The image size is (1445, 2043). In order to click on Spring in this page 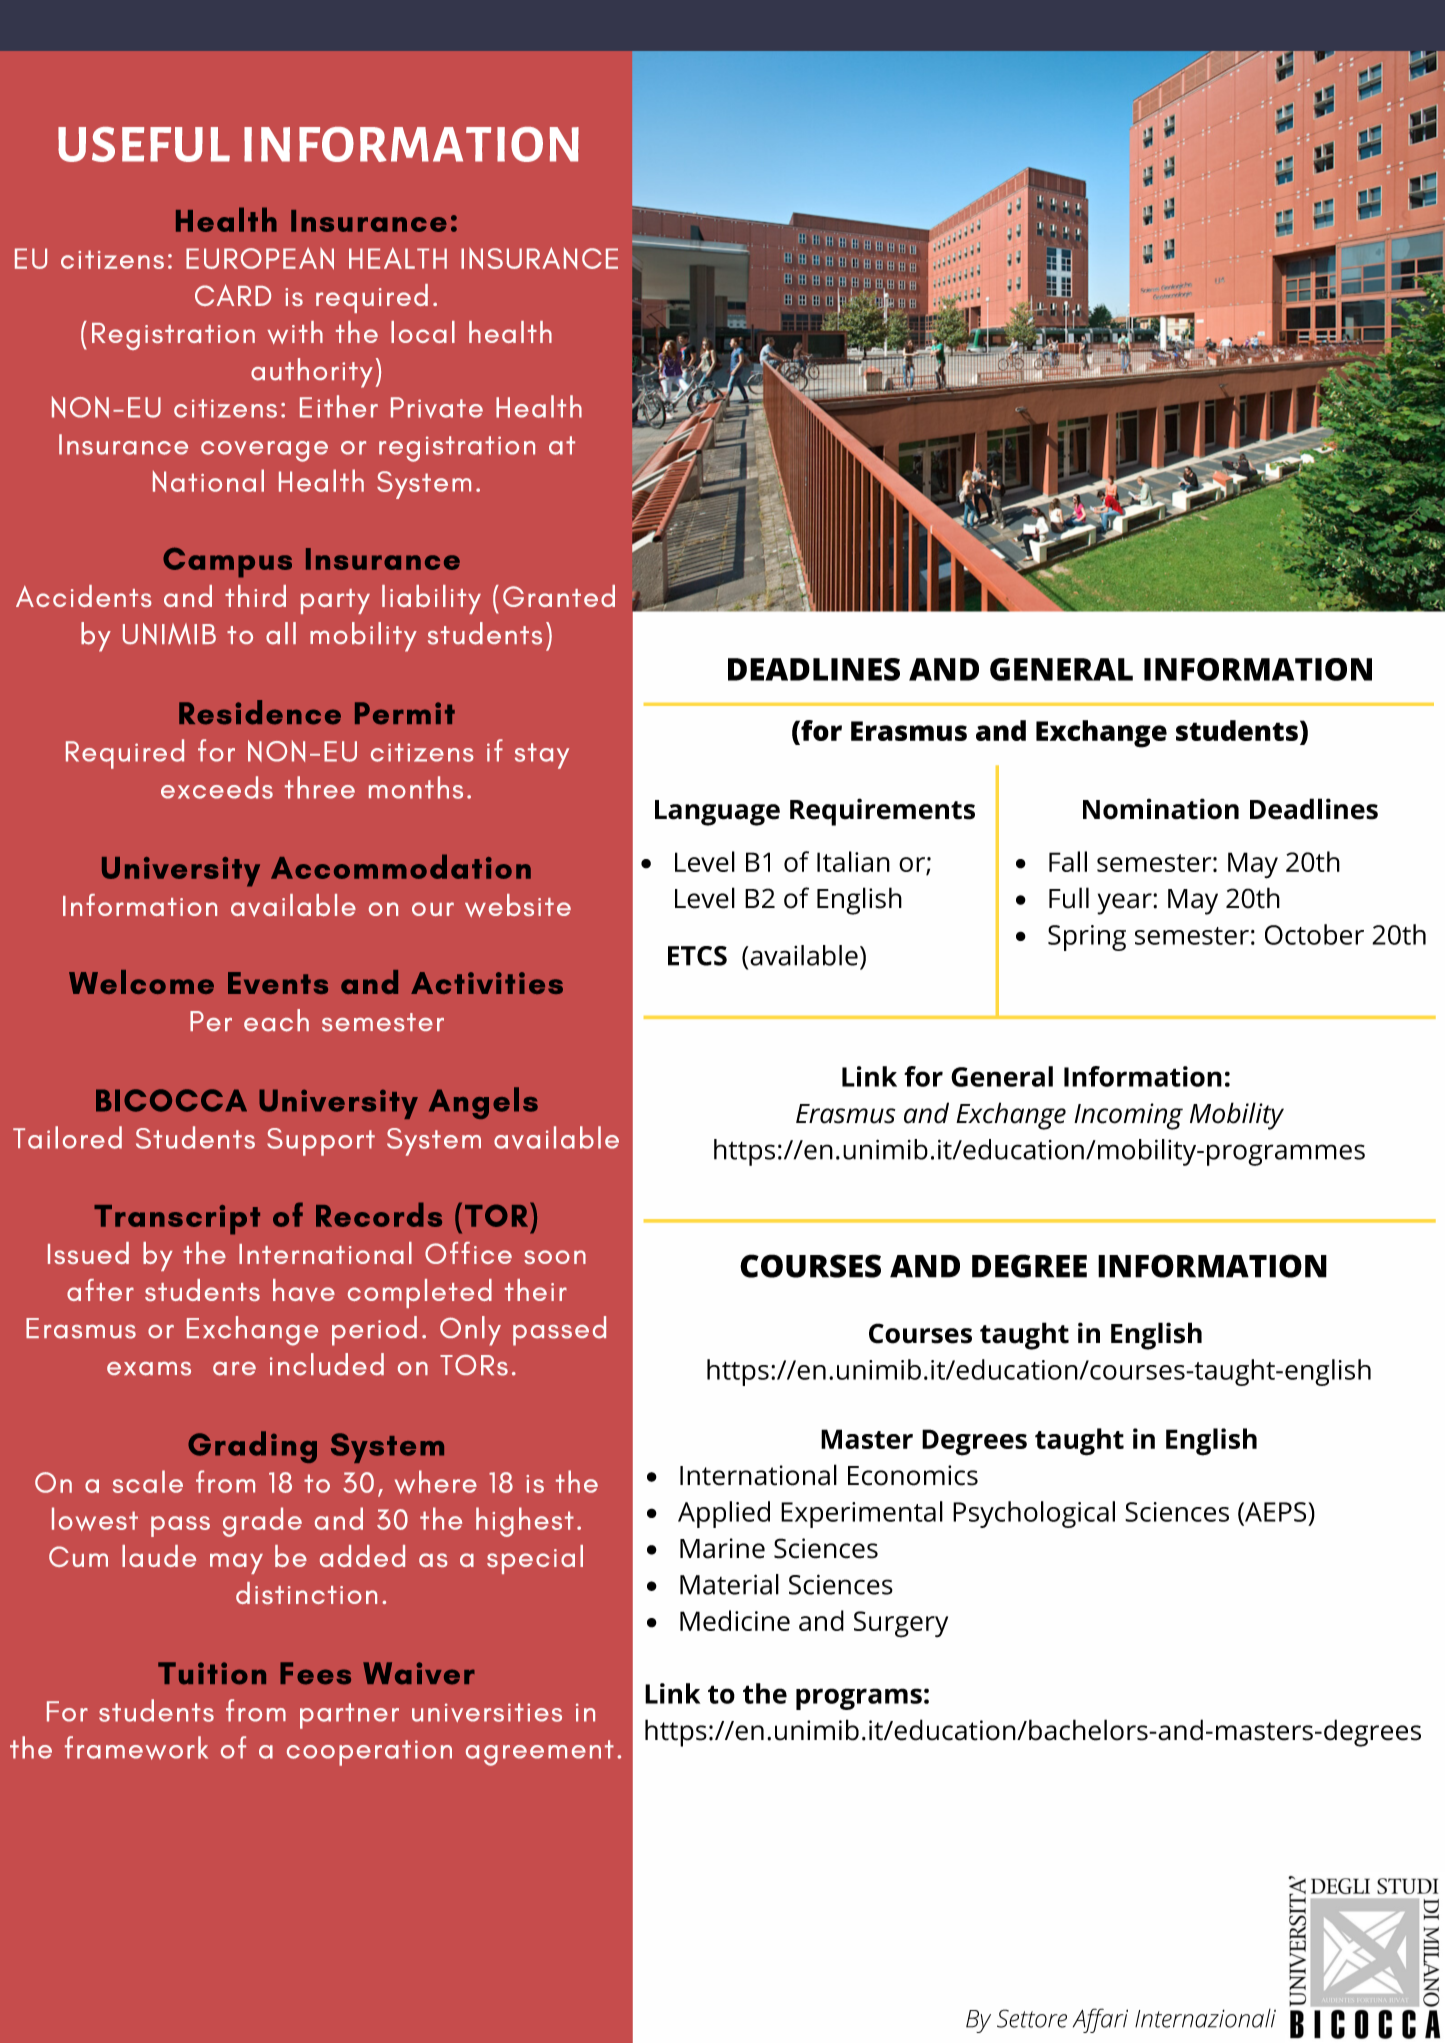, I will do `click(1087, 938)`.
